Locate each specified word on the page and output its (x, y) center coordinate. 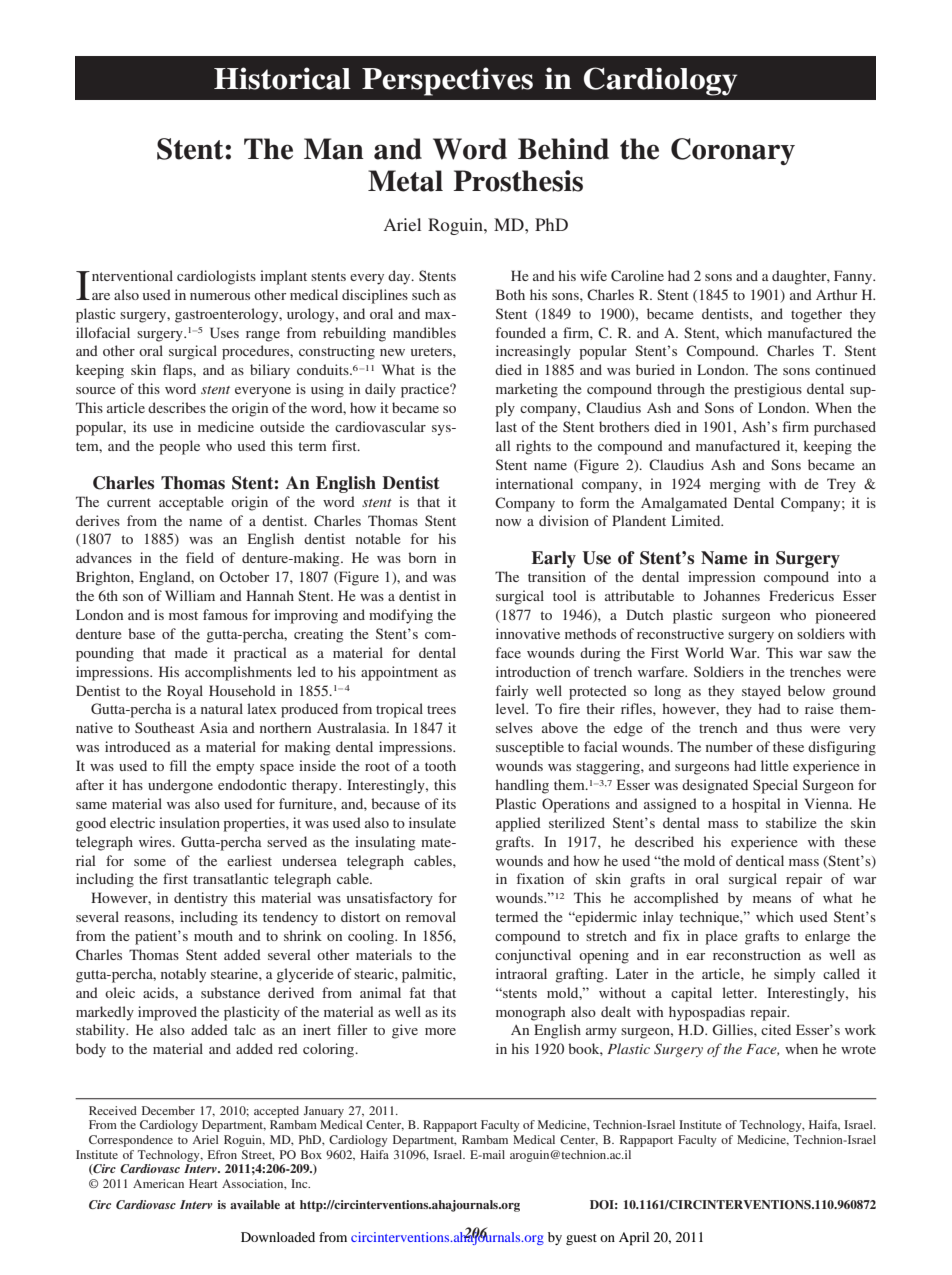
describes (177, 407)
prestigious (768, 390)
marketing (527, 390)
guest (581, 1239)
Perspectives (447, 81)
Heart (203, 1183)
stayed (761, 692)
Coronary (733, 151)
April (634, 1239)
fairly (512, 692)
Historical (282, 78)
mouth (213, 935)
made (191, 652)
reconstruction (757, 954)
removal (431, 916)
